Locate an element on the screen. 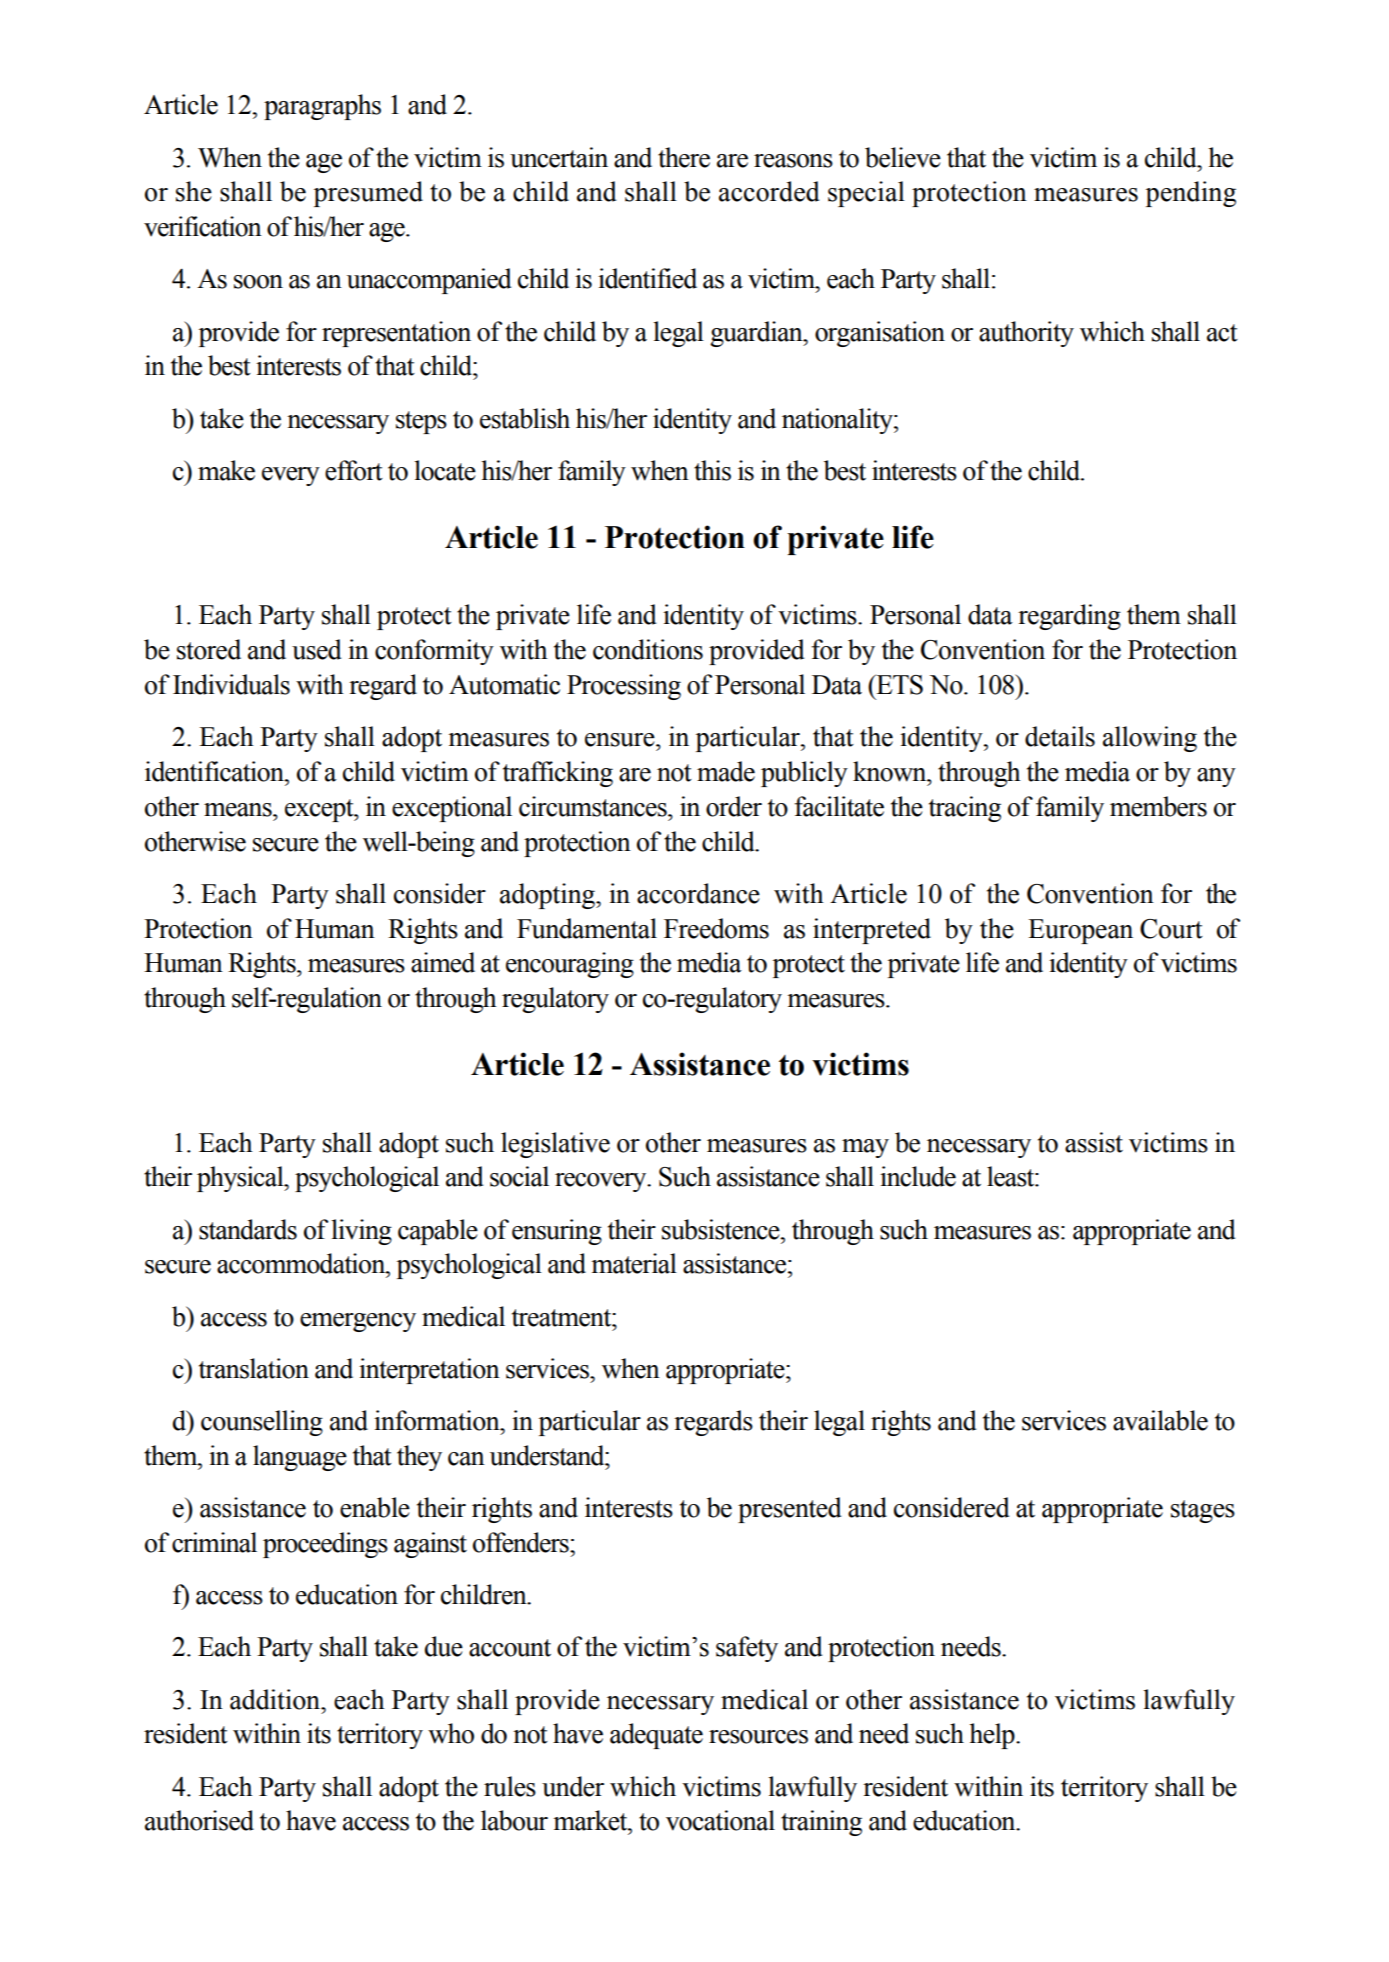  vocational is located at coordinates (720, 1820).
